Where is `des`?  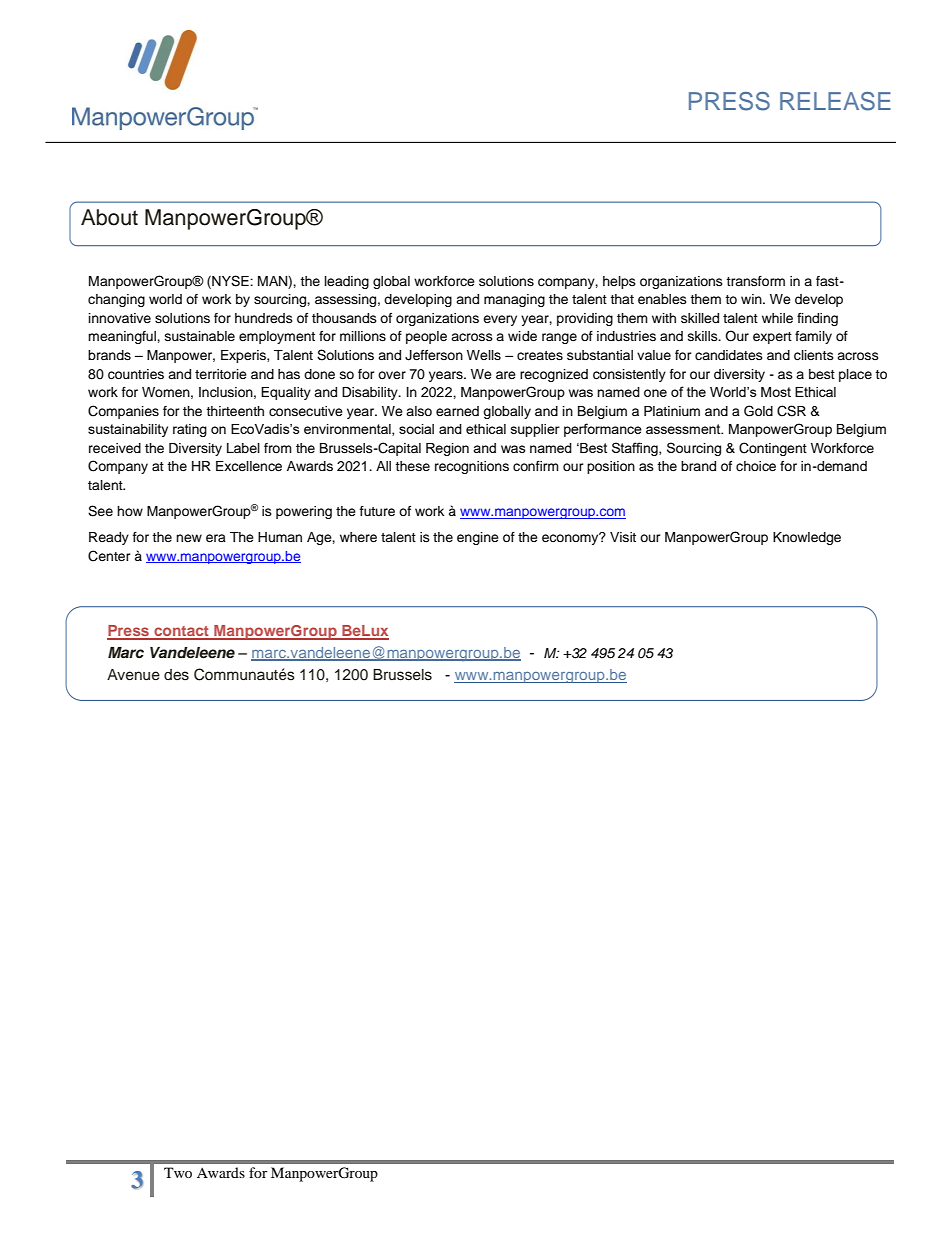 des is located at coordinates (176, 675).
